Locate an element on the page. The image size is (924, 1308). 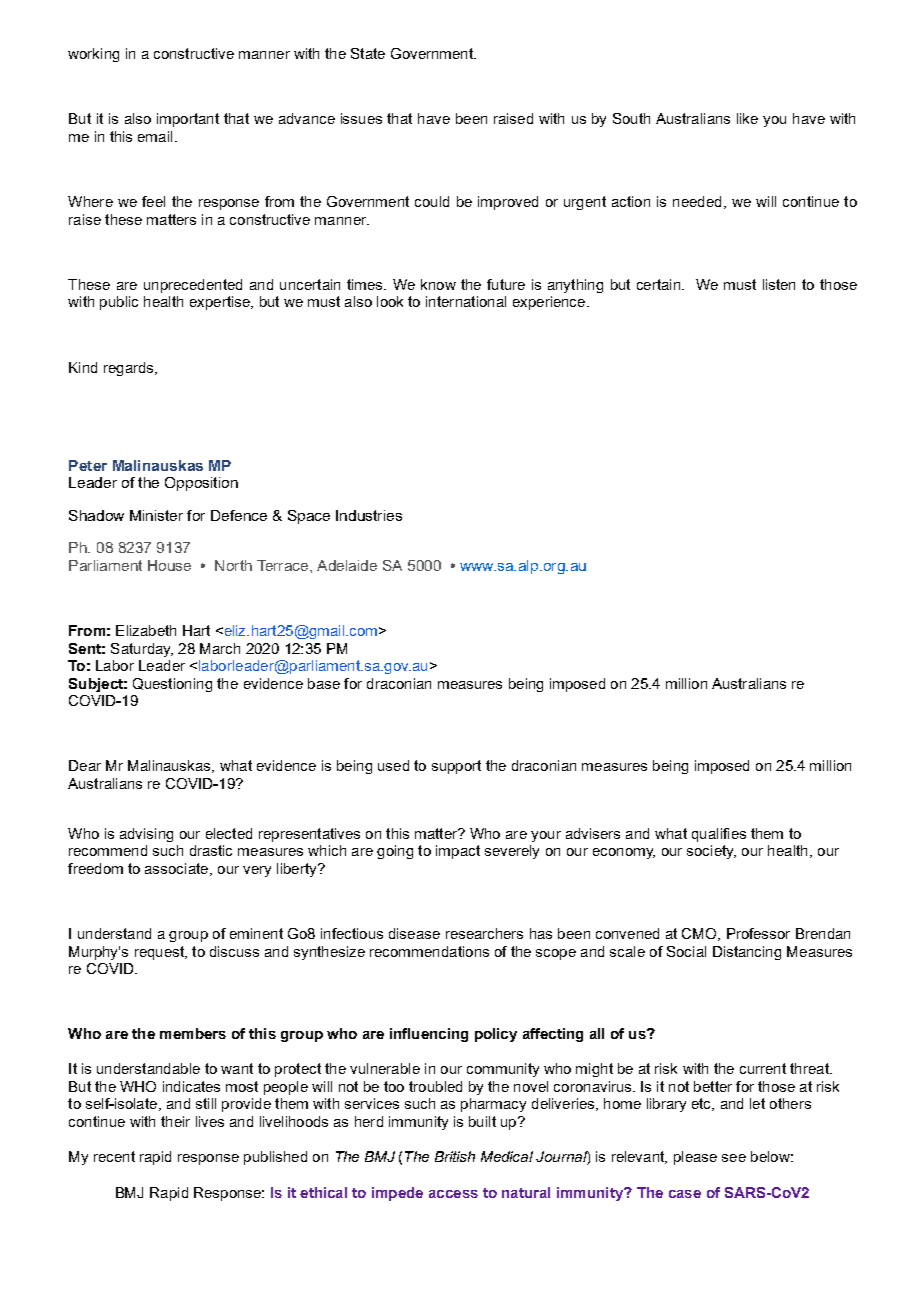
researchers is located at coordinates (484, 933).
